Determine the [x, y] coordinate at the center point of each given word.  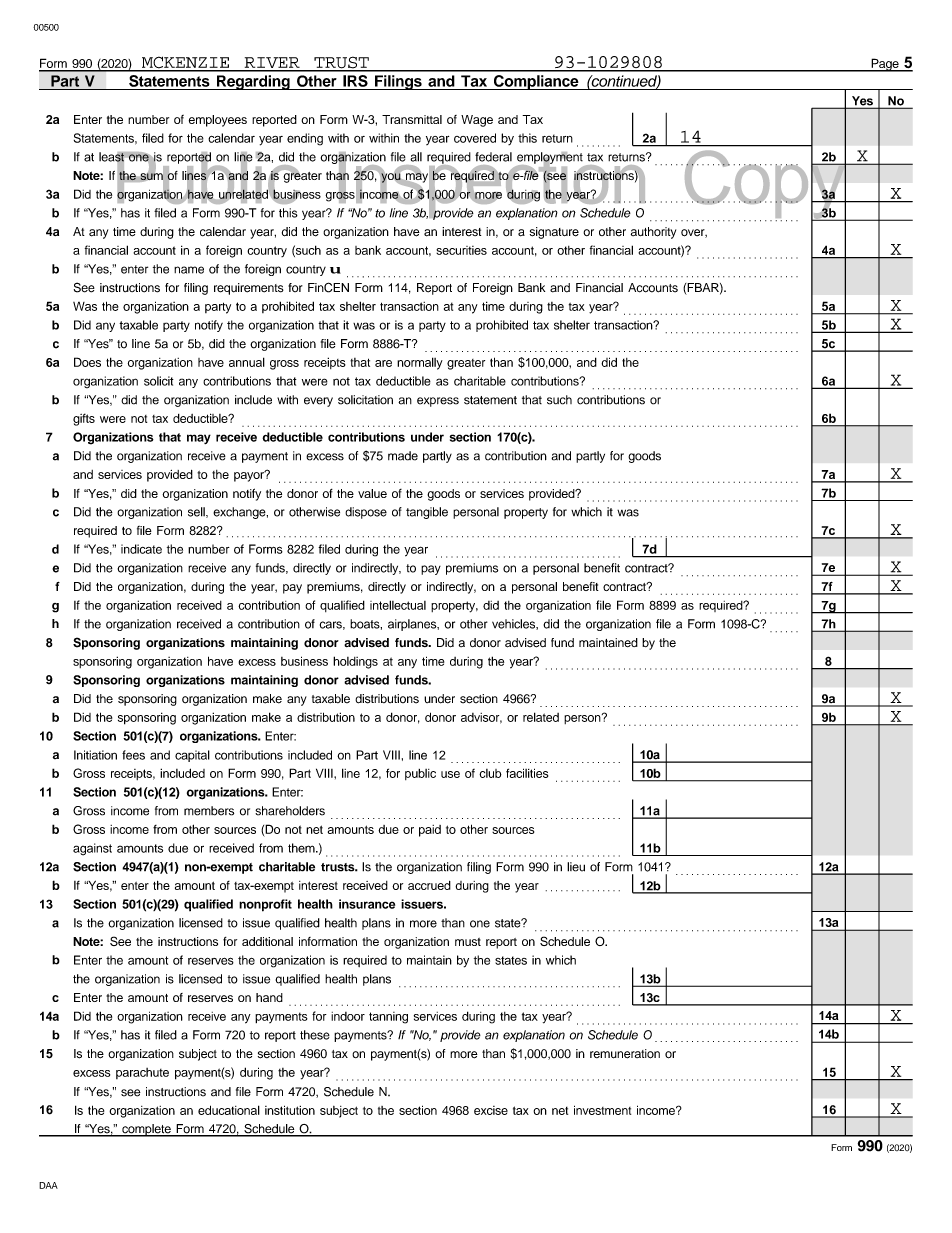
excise [491, 1110]
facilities [527, 773]
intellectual [398, 605]
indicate [141, 549]
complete [146, 1130]
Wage [477, 121]
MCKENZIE [185, 63]
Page [885, 65]
